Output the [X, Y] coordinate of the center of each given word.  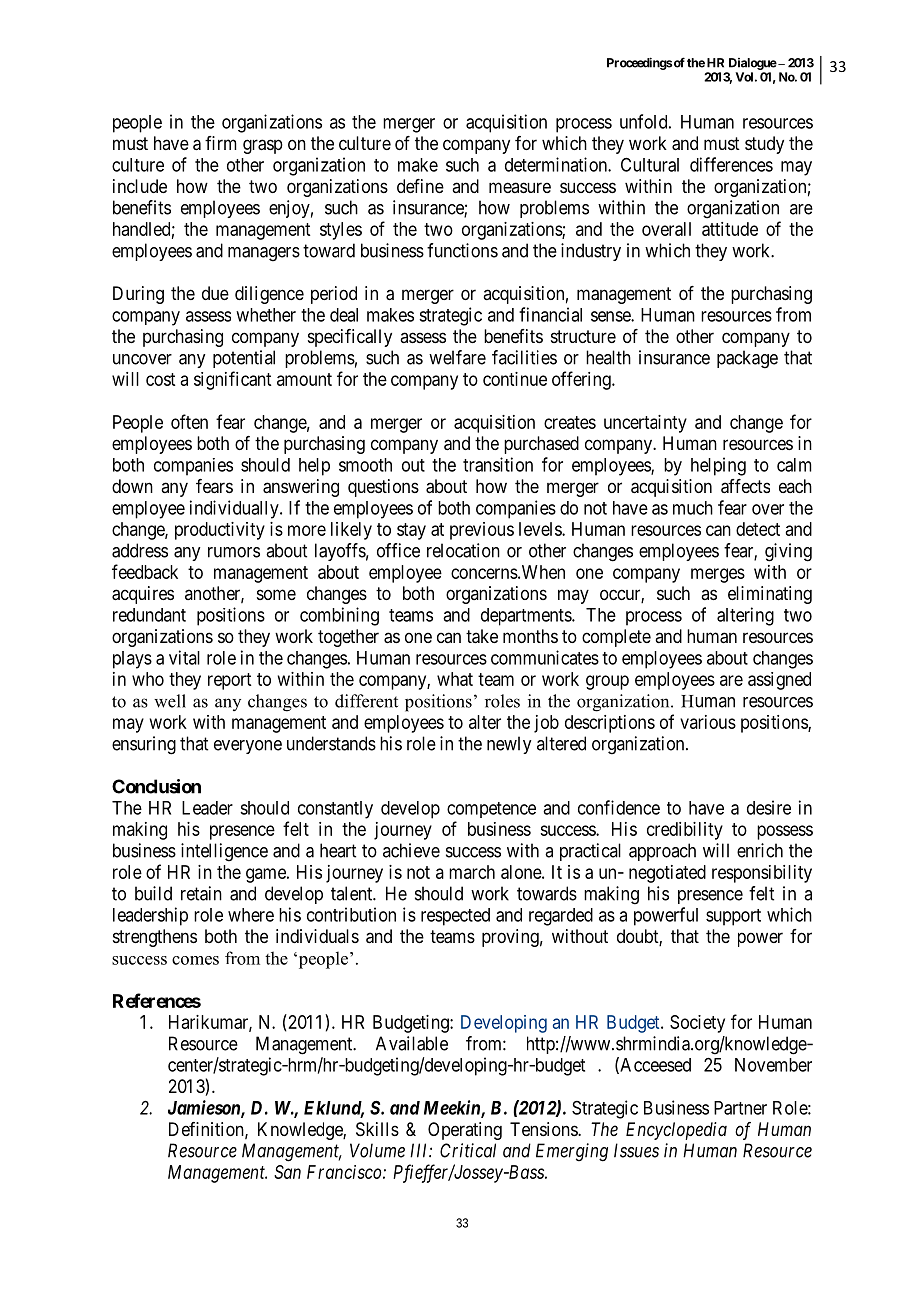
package [747, 359]
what [455, 679]
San [287, 1172]
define [420, 186]
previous [482, 531]
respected [455, 917]
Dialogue [753, 64]
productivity [220, 531]
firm [221, 143]
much [693, 508]
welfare [457, 357]
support [733, 917]
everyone [248, 747]
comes [195, 960]
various [708, 722]
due [215, 293]
